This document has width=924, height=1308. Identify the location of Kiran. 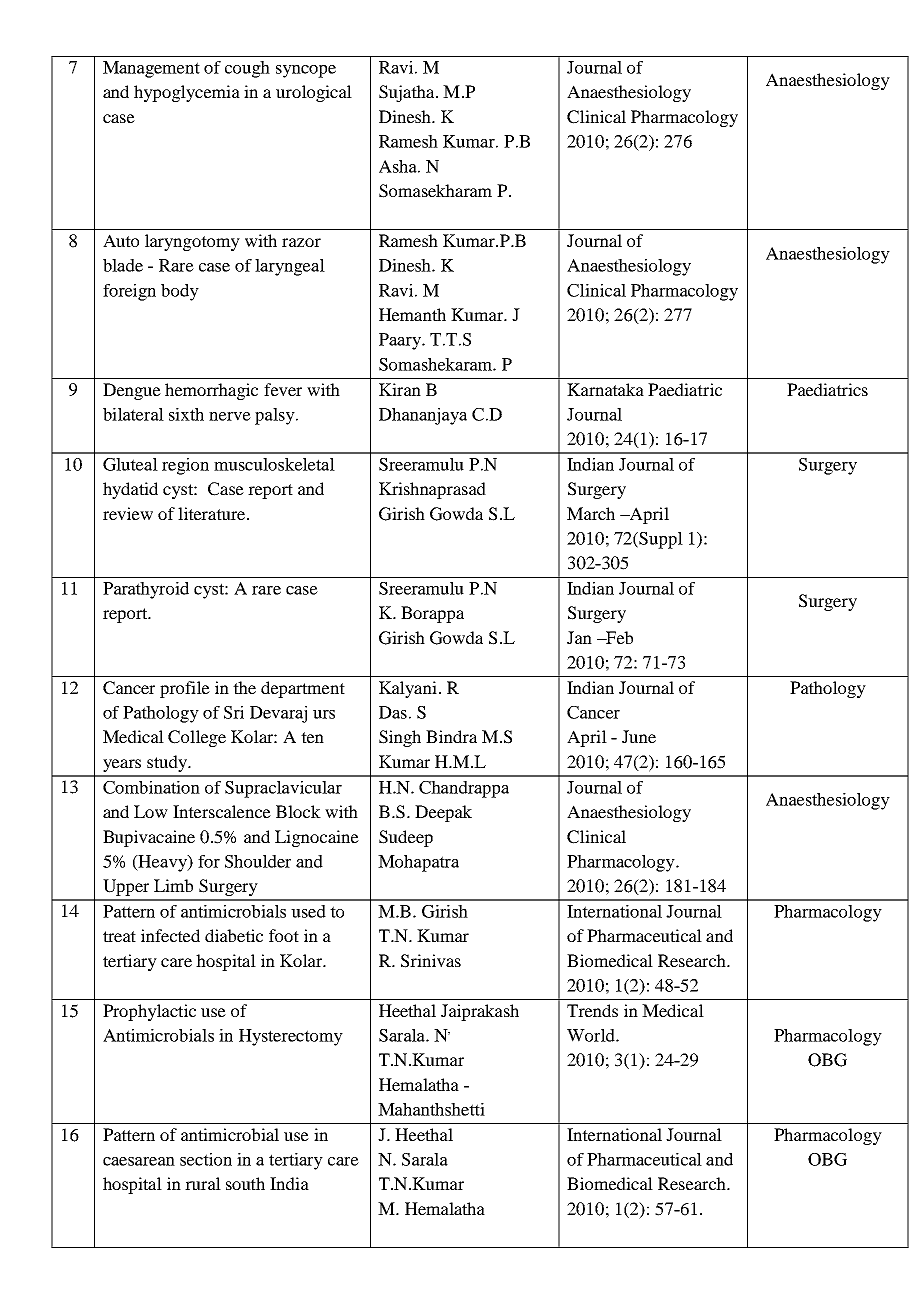
(400, 389).
